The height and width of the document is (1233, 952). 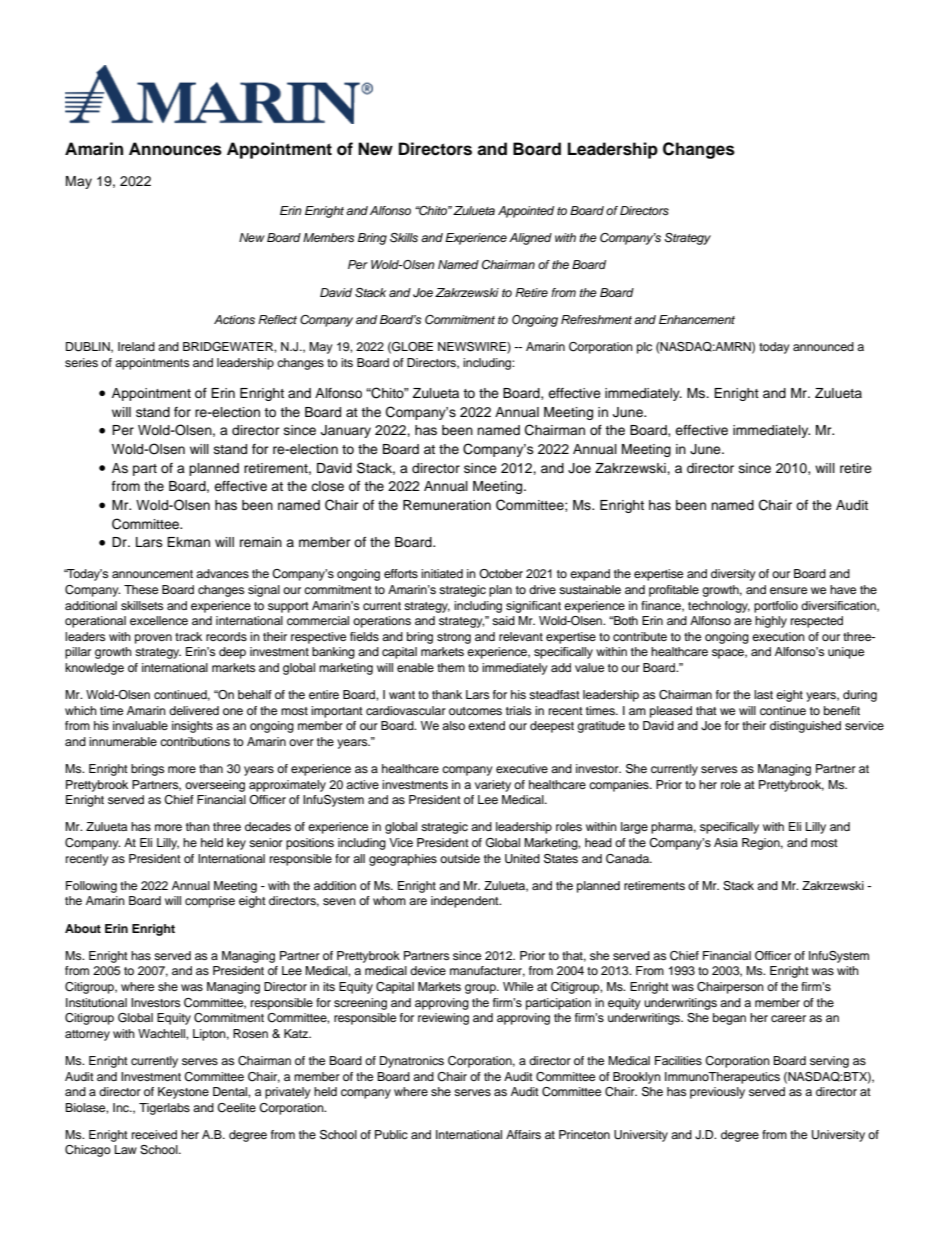 I want to click on Appointed, so click(x=526, y=212).
